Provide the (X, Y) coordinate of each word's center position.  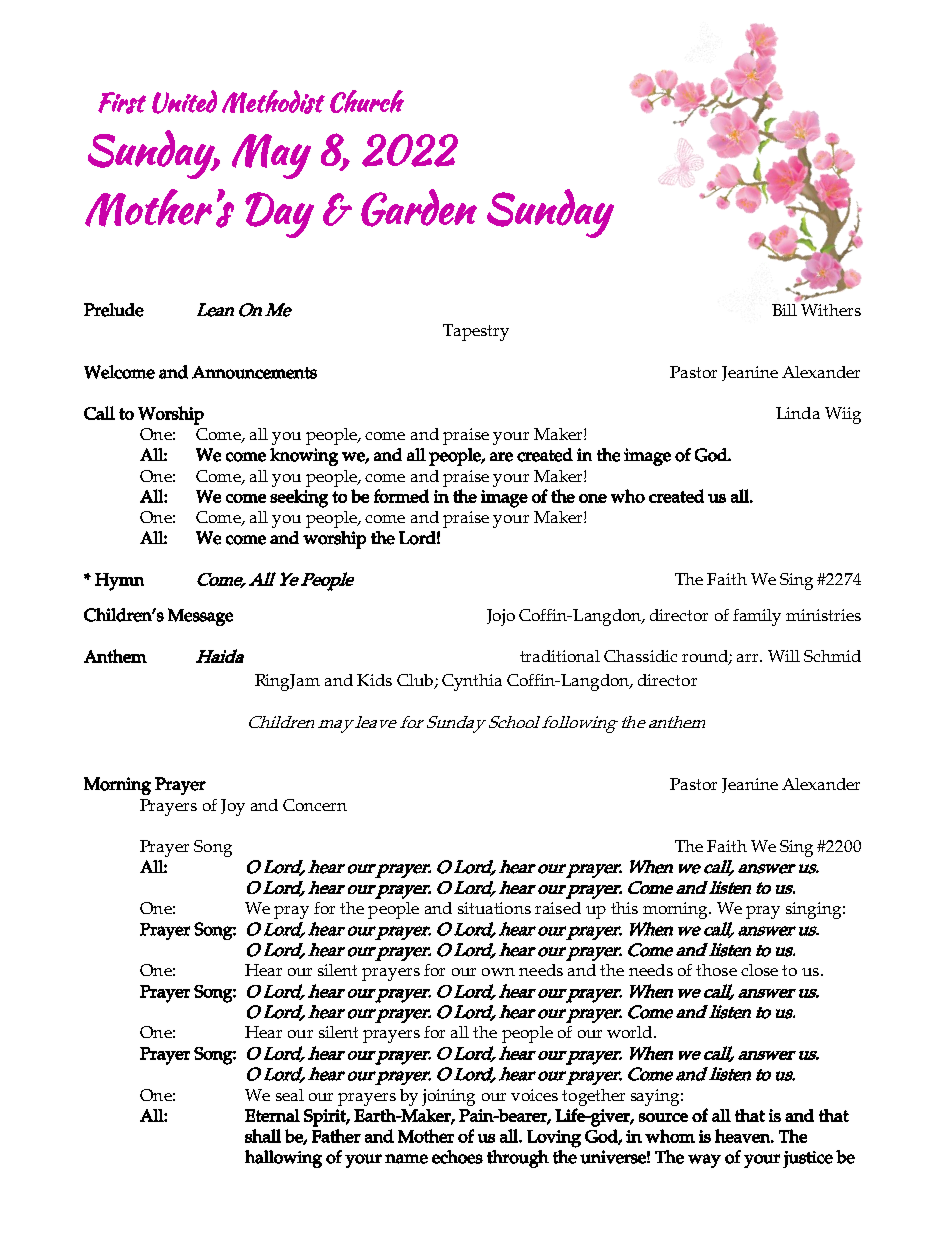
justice (808, 1159)
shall (263, 1136)
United (184, 102)
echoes (457, 1157)
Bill (785, 308)
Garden (419, 208)
